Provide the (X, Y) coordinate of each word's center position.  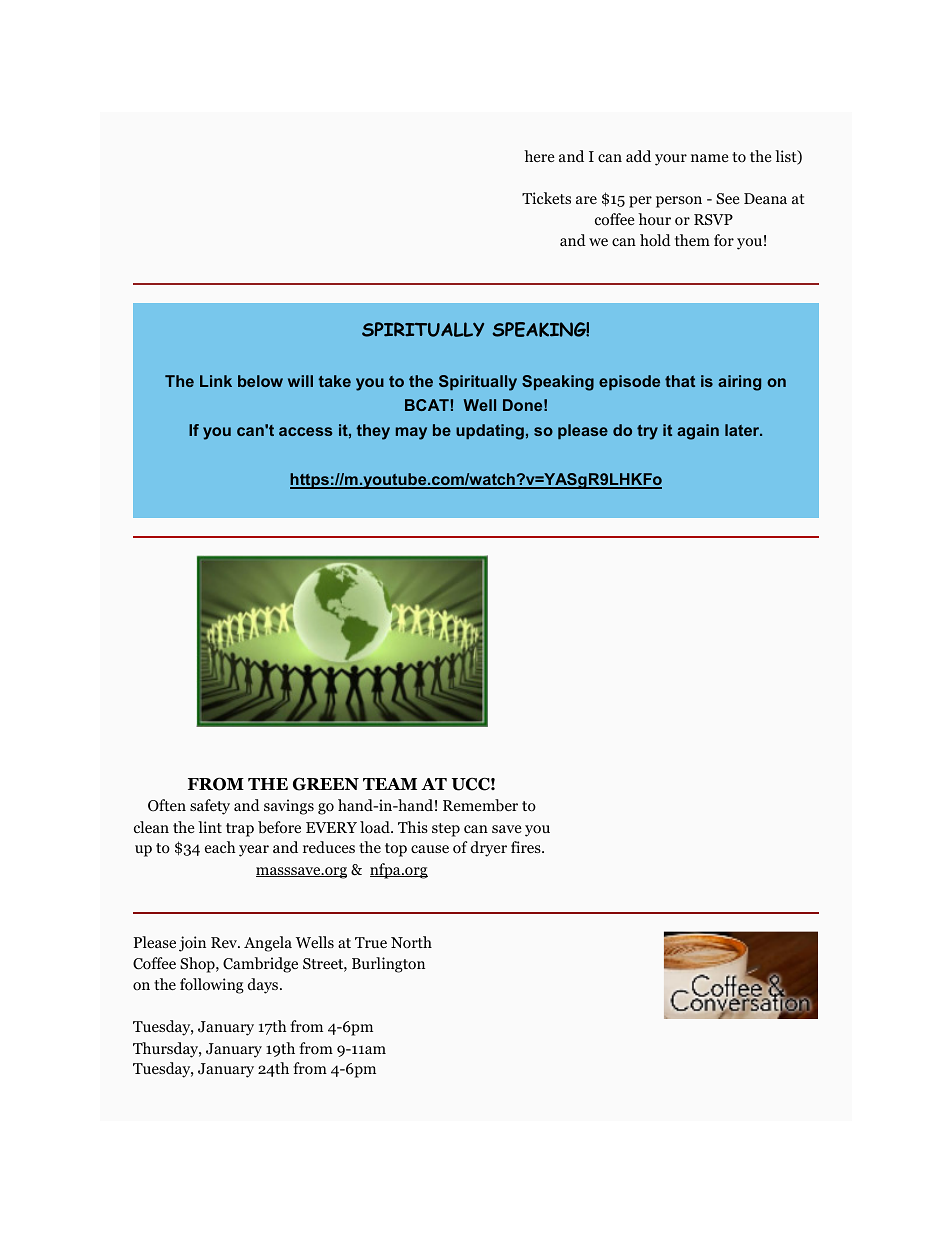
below (260, 381)
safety (210, 807)
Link (216, 381)
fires (527, 847)
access (306, 431)
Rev (225, 942)
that (680, 381)
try (647, 432)
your (671, 160)
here (539, 156)
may (411, 433)
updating (490, 432)
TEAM (390, 784)
